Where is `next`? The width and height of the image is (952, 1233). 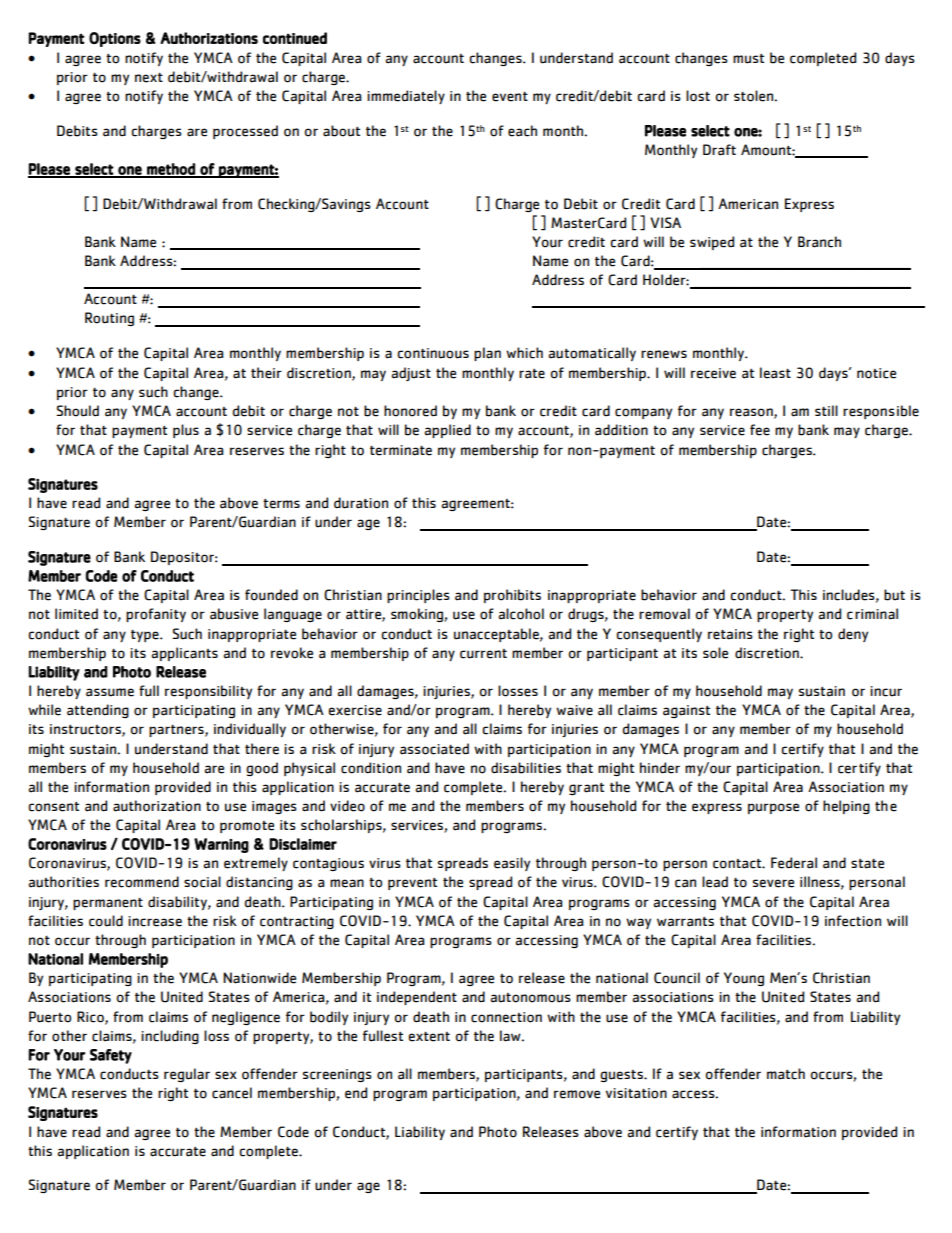 next is located at coordinates (149, 77).
